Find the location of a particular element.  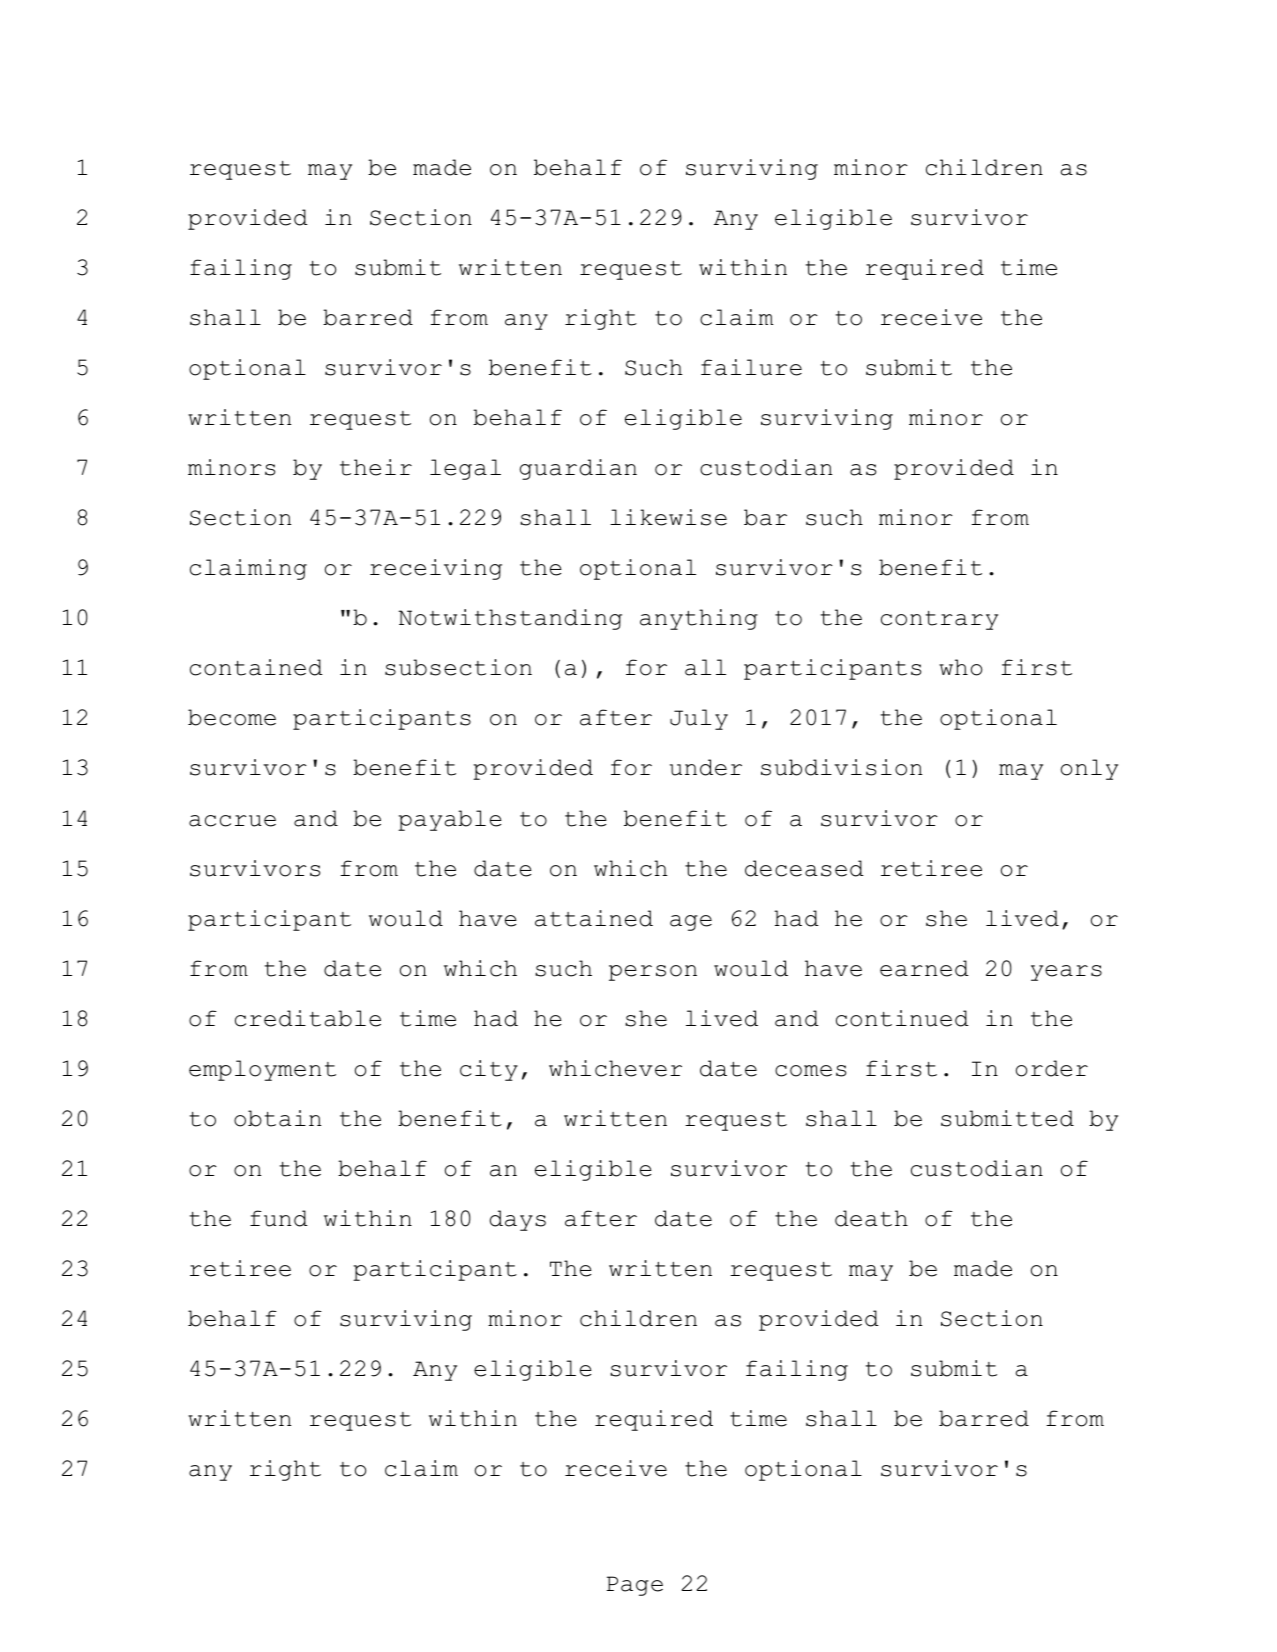

failure is located at coordinates (751, 367).
